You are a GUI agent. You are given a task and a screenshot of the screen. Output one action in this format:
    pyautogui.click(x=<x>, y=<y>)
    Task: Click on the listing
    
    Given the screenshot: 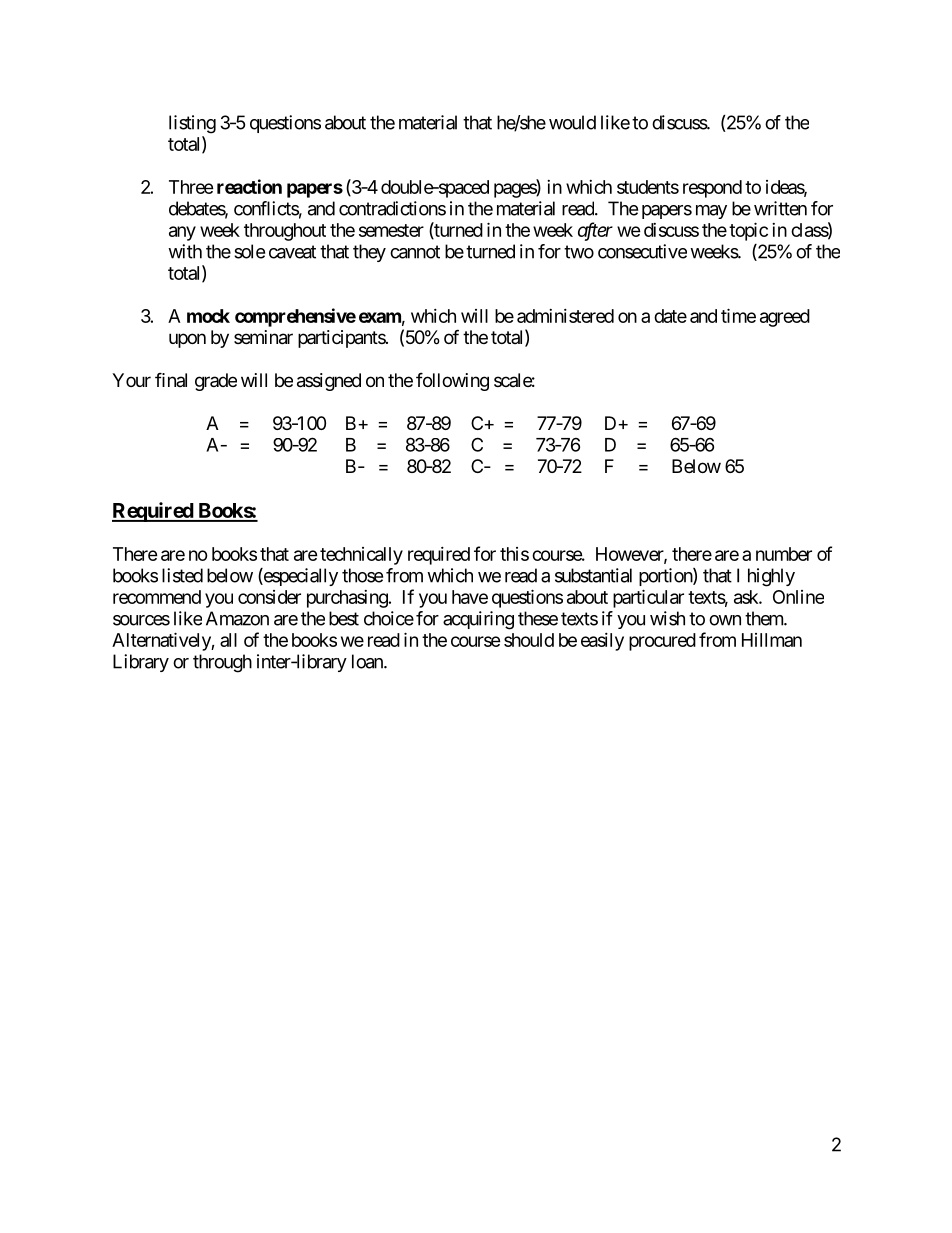 What is the action you would take?
    pyautogui.click(x=192, y=124)
